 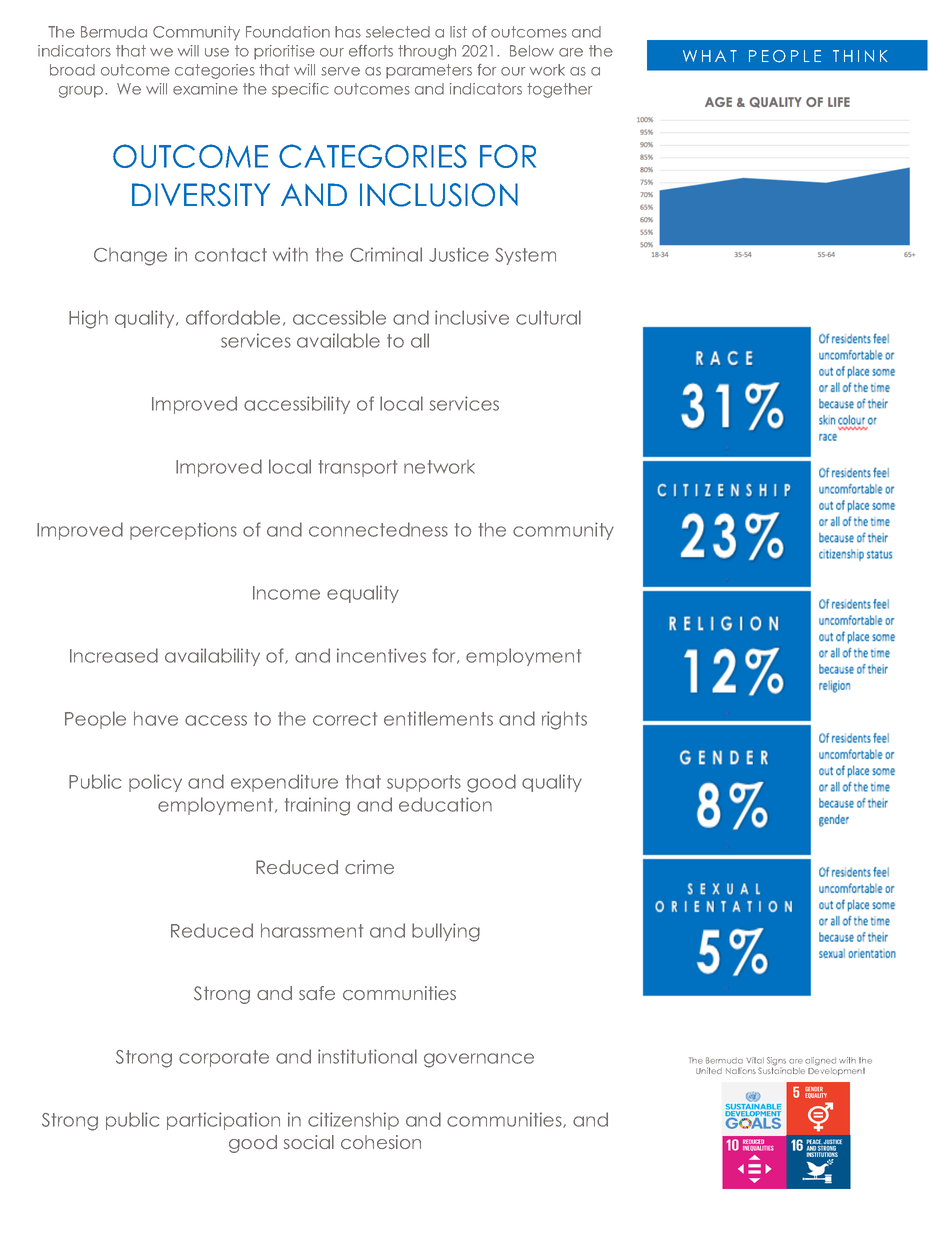 What do you see at coordinates (223, 1121) in the image?
I see `participation` at bounding box center [223, 1121].
